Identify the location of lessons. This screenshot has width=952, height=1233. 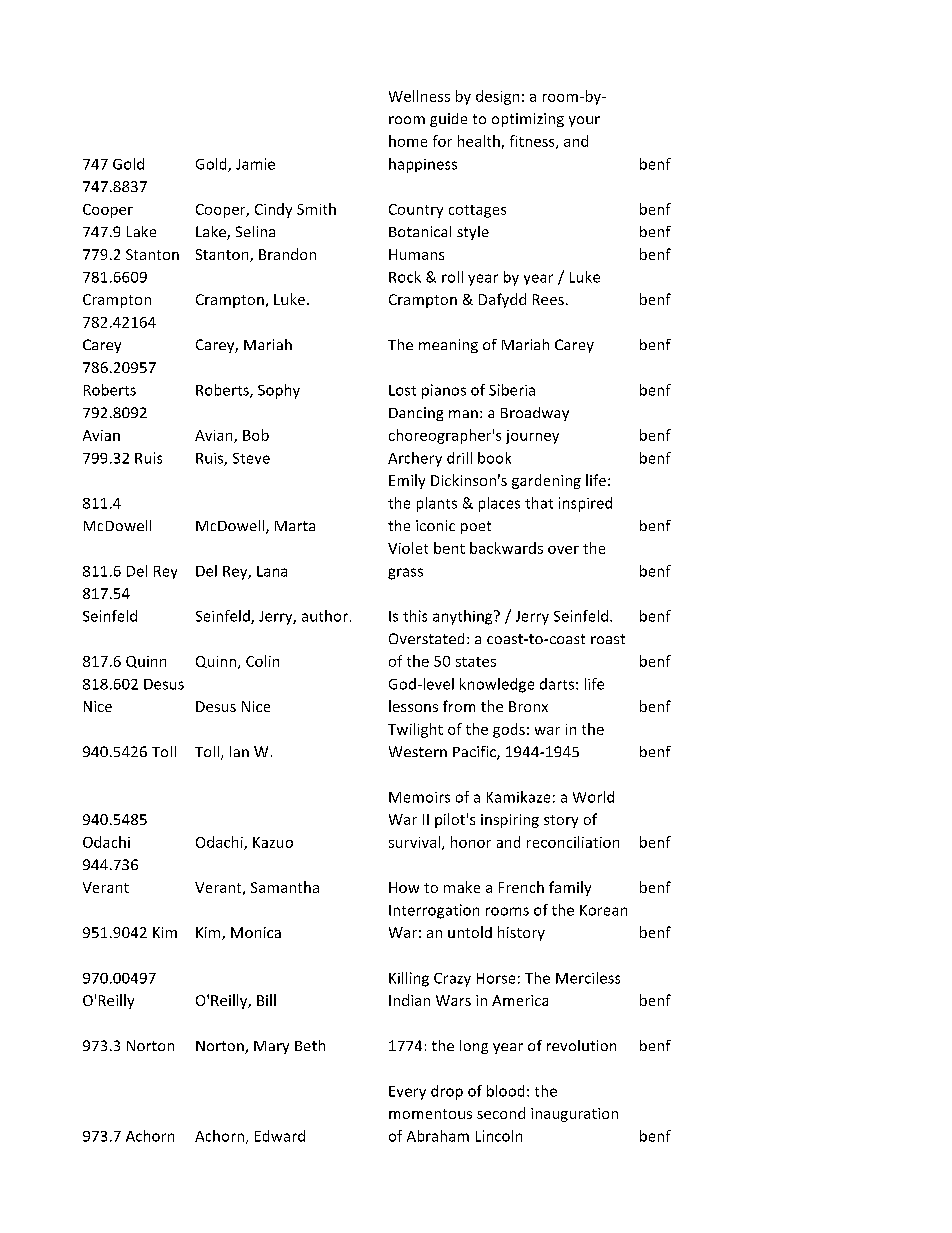
(413, 706).
